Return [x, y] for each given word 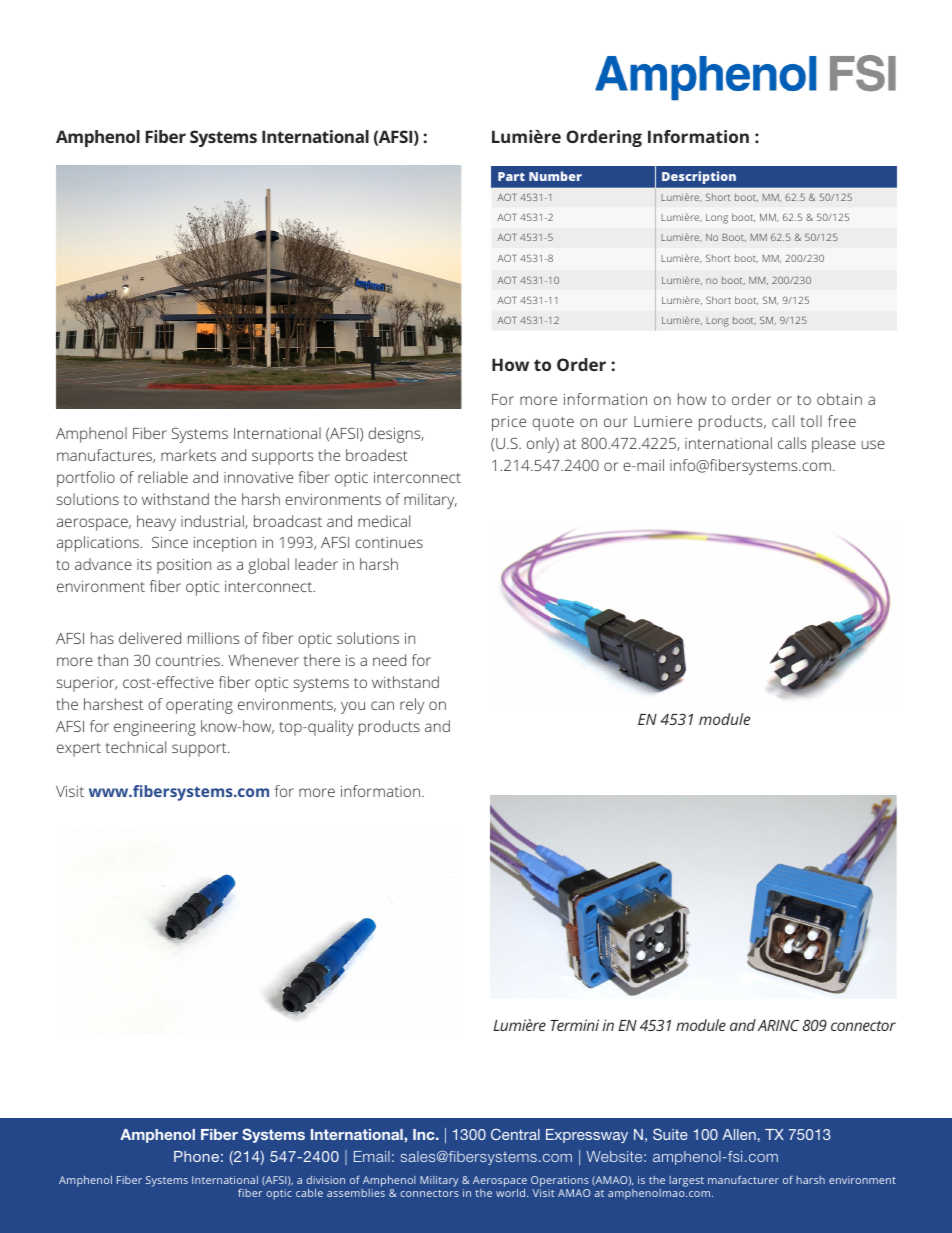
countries [188, 660]
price [509, 423]
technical [136, 747]
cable [309, 1193]
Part [511, 176]
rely [412, 706]
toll [811, 421]
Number [555, 176]
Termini [574, 1025]
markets [188, 455]
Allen [739, 1134]
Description [699, 177]
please [834, 445]
